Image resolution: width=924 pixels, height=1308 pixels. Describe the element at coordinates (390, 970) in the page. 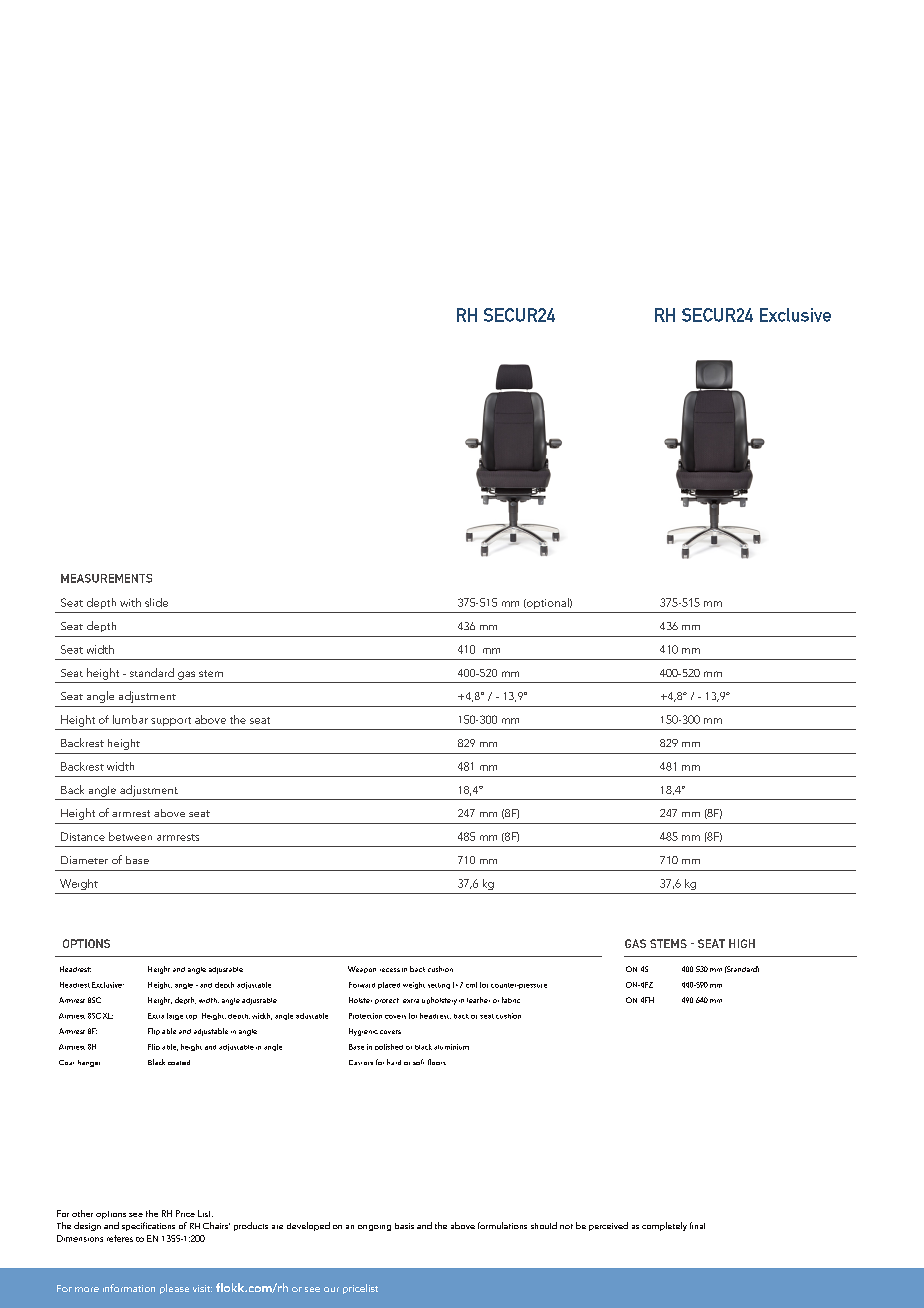

I see `recess` at that location.
